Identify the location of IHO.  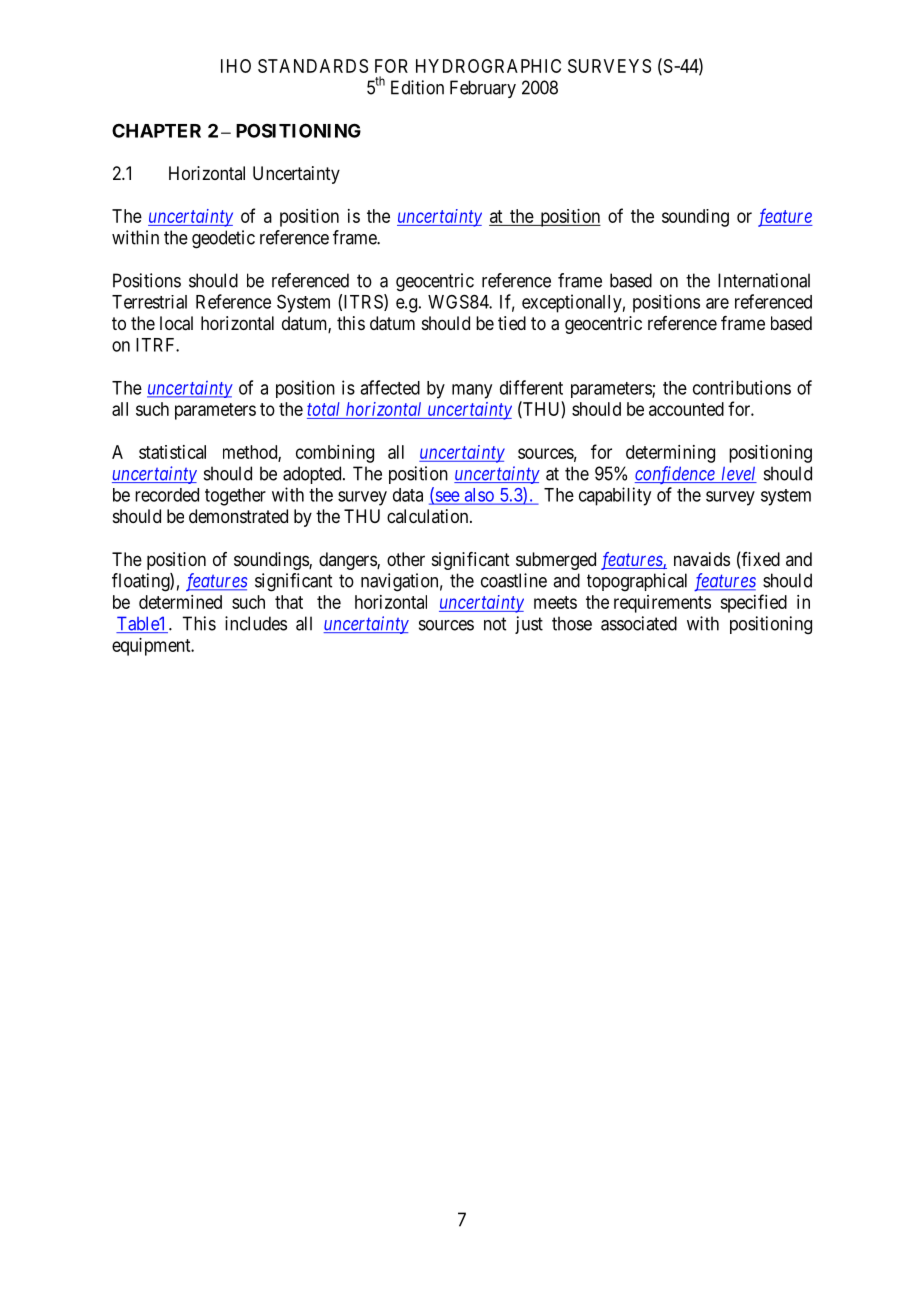
(236, 66).
